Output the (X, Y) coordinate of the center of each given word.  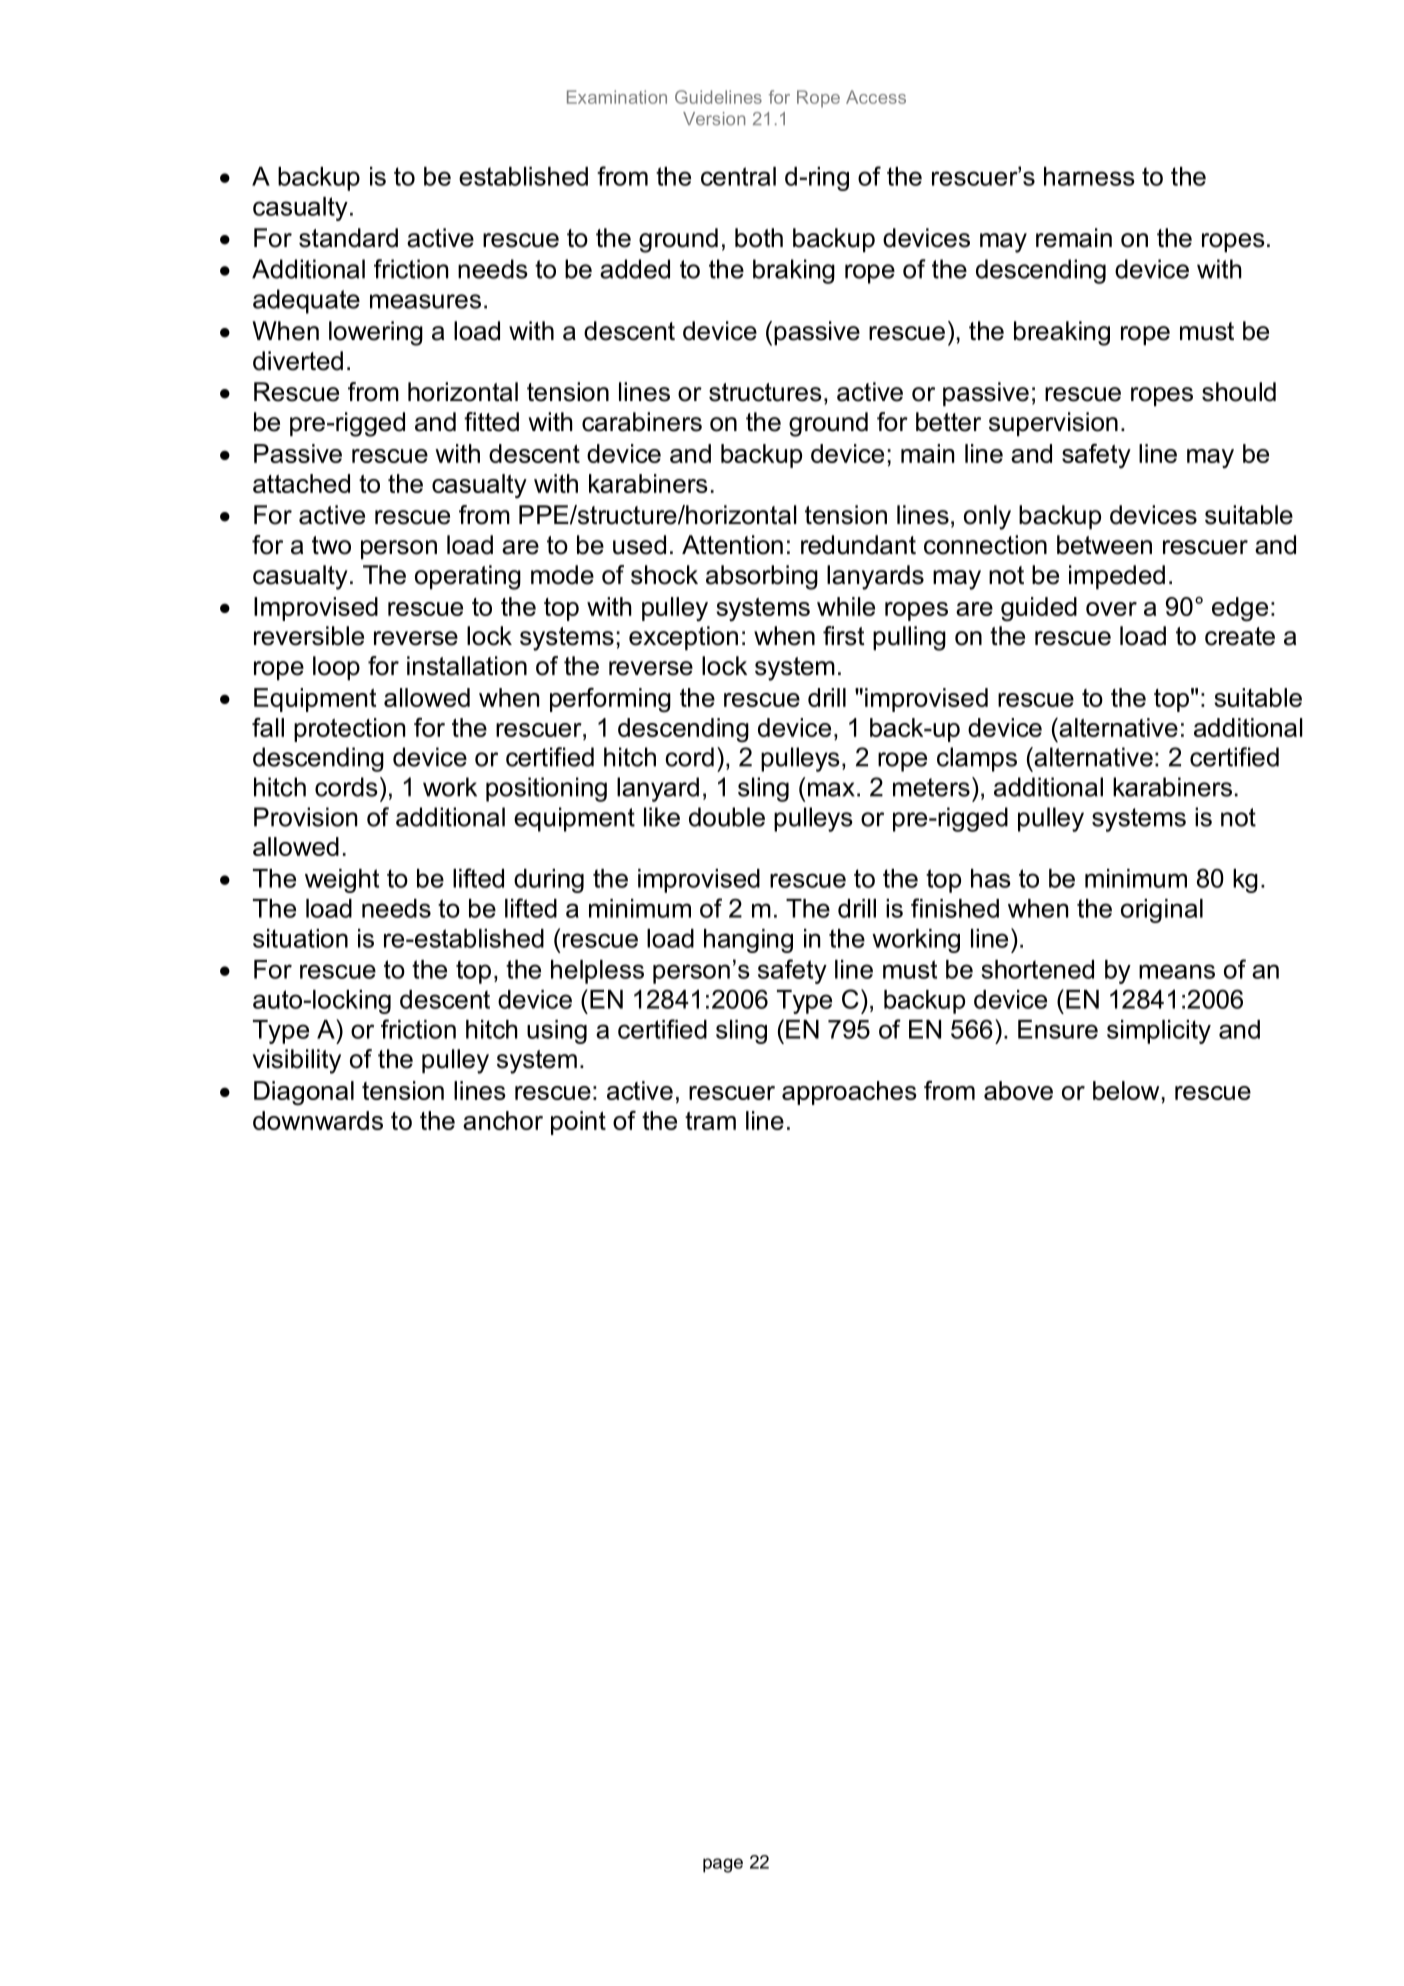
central (738, 176)
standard (348, 238)
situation (300, 938)
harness (1089, 176)
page (723, 1865)
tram (710, 1121)
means (1177, 971)
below (1126, 1090)
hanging (748, 941)
